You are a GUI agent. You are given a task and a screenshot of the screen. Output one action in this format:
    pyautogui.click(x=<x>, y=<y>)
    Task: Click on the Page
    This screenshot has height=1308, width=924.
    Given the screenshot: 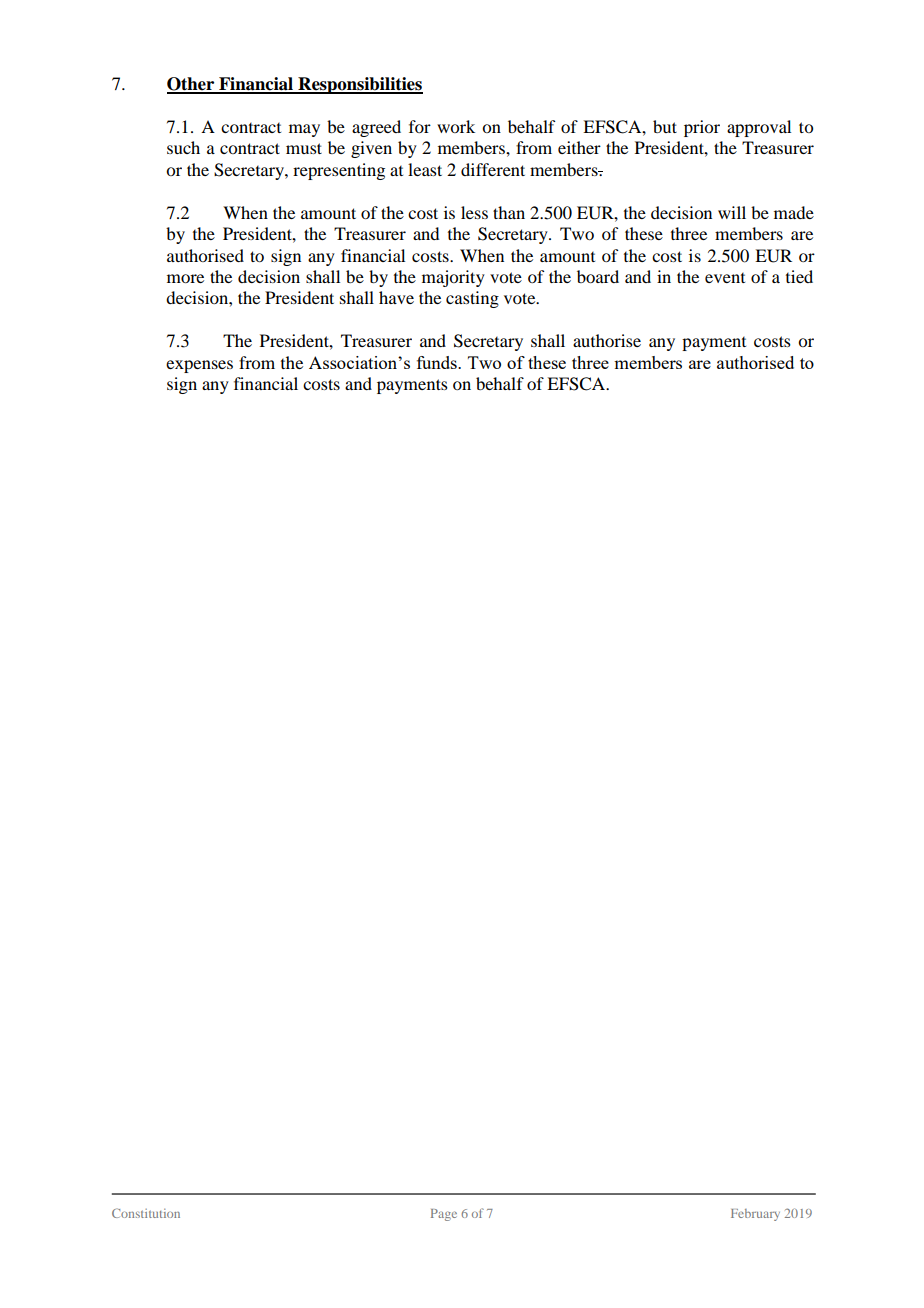 What is the action you would take?
    pyautogui.click(x=444, y=1215)
